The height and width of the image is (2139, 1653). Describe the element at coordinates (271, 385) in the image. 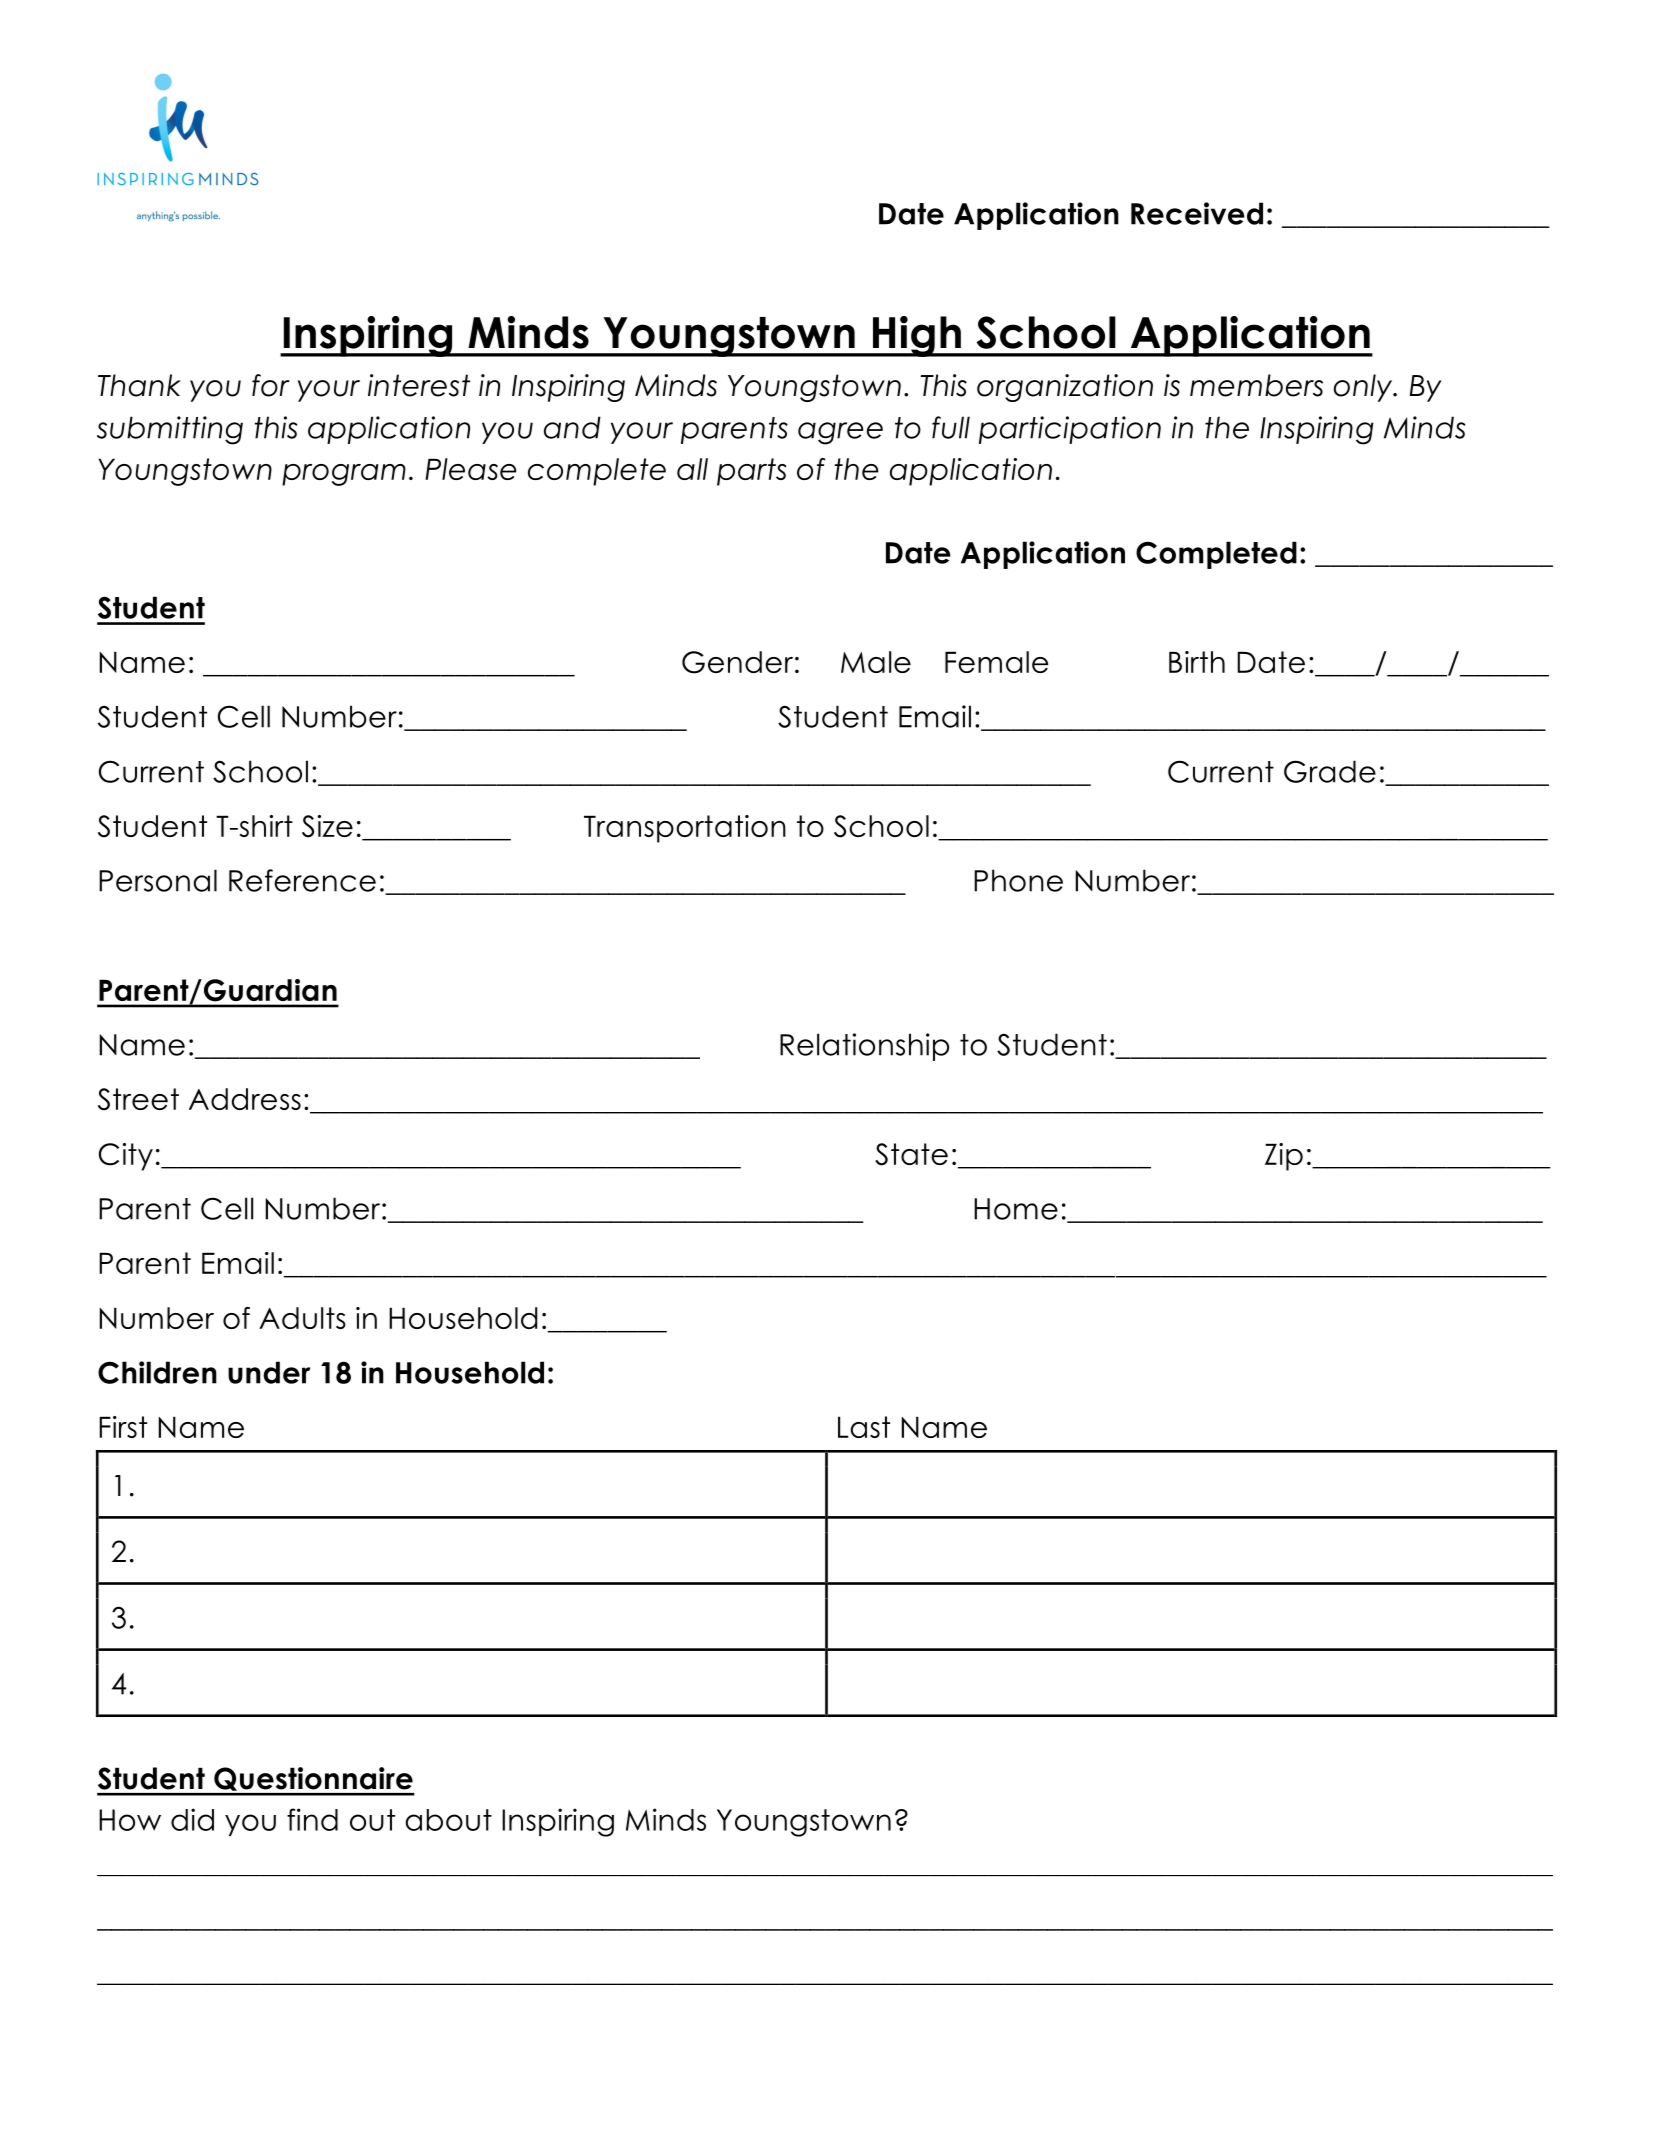

I see `for` at that location.
